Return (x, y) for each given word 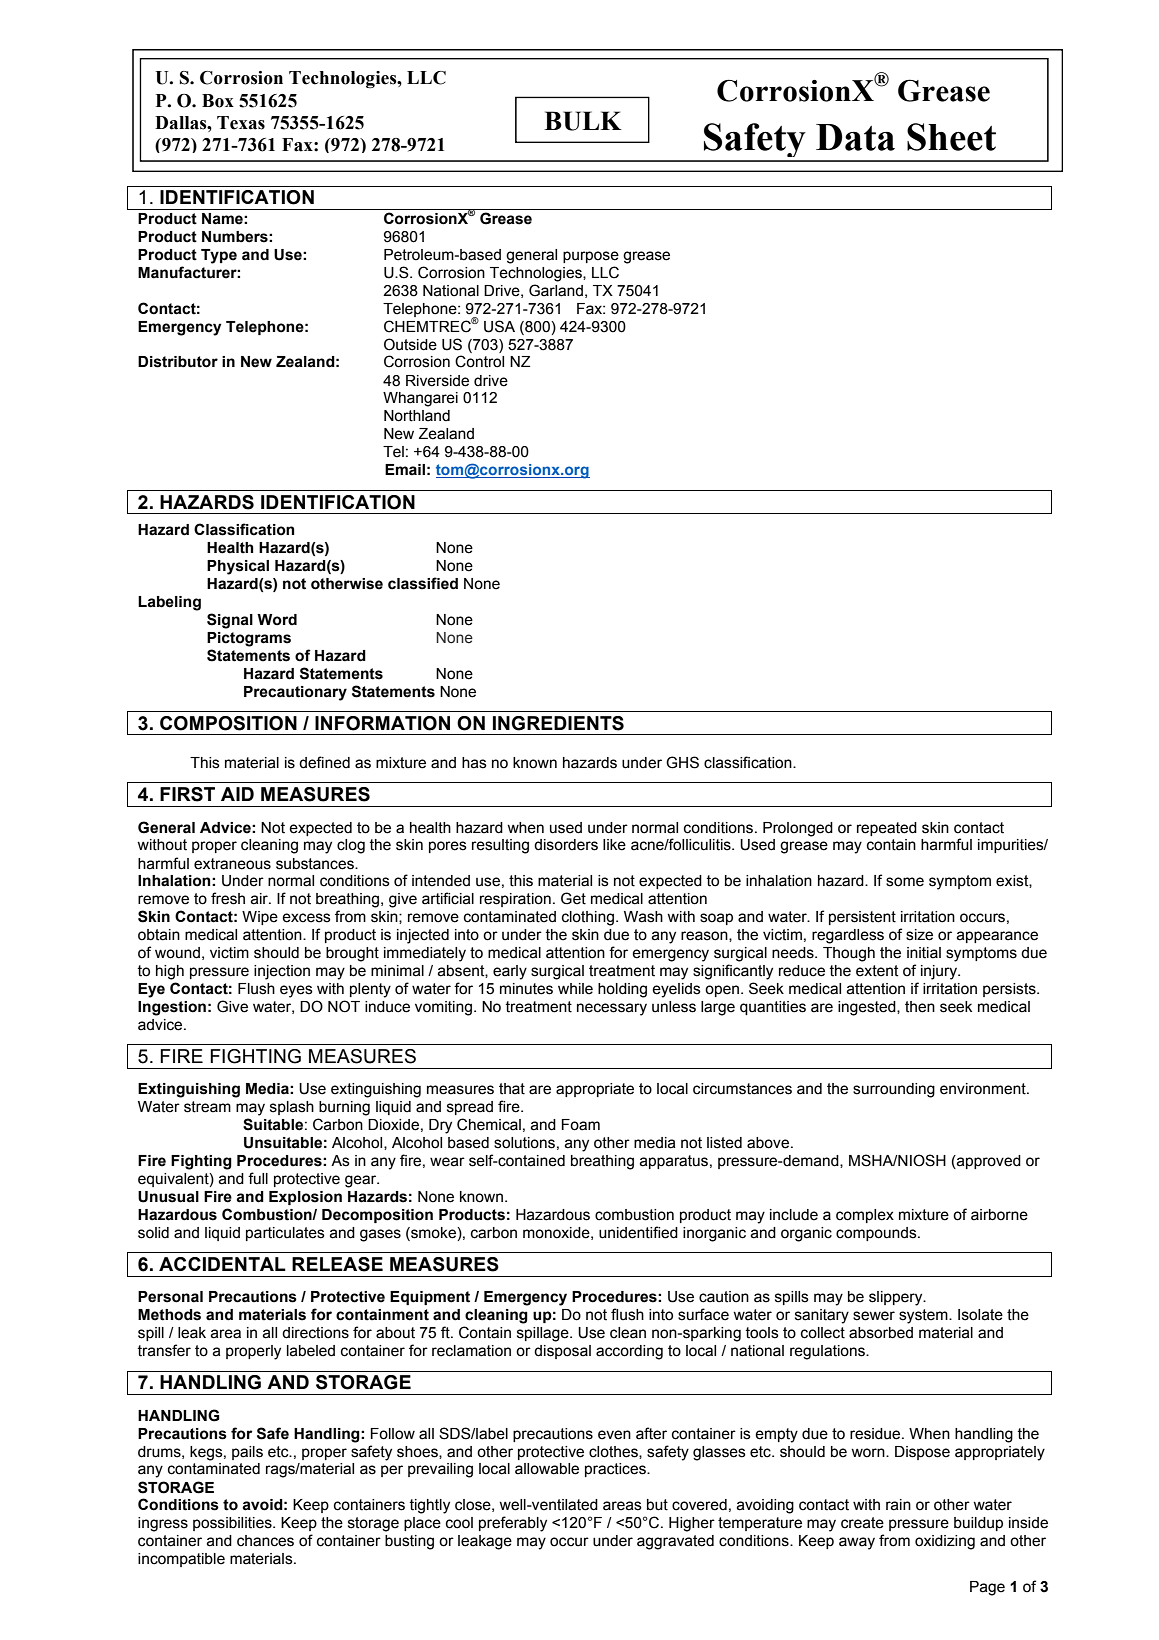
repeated (887, 829)
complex (865, 1216)
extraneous (232, 864)
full (258, 1178)
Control (479, 361)
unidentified (638, 1232)
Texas (241, 123)
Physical (238, 567)
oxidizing (945, 1542)
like (614, 845)
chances (265, 1541)
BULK (583, 121)
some (905, 882)
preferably (513, 1524)
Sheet (951, 137)
